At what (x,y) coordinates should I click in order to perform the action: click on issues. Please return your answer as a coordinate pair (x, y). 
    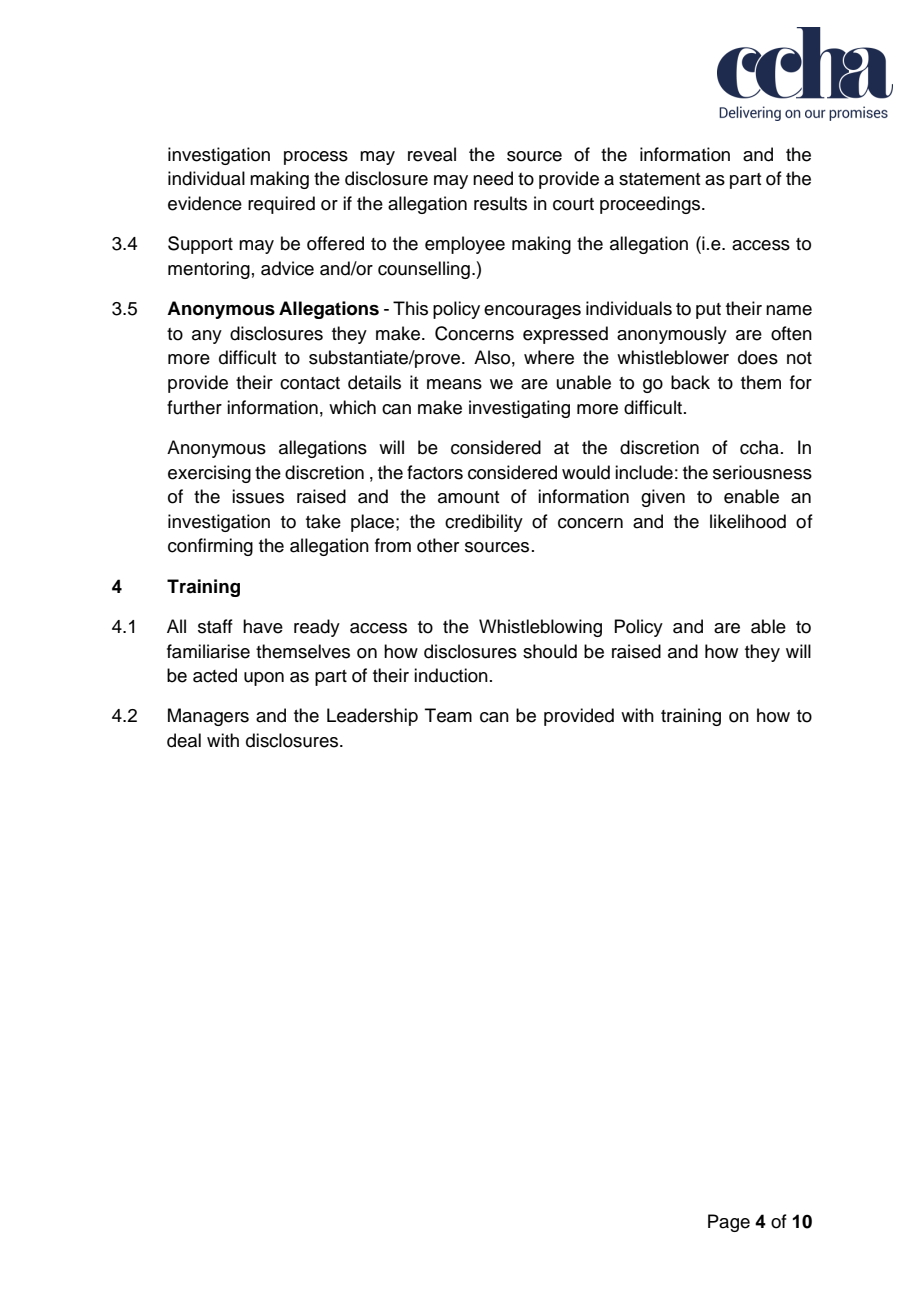
    Looking at the image, I should click on (258, 496).
